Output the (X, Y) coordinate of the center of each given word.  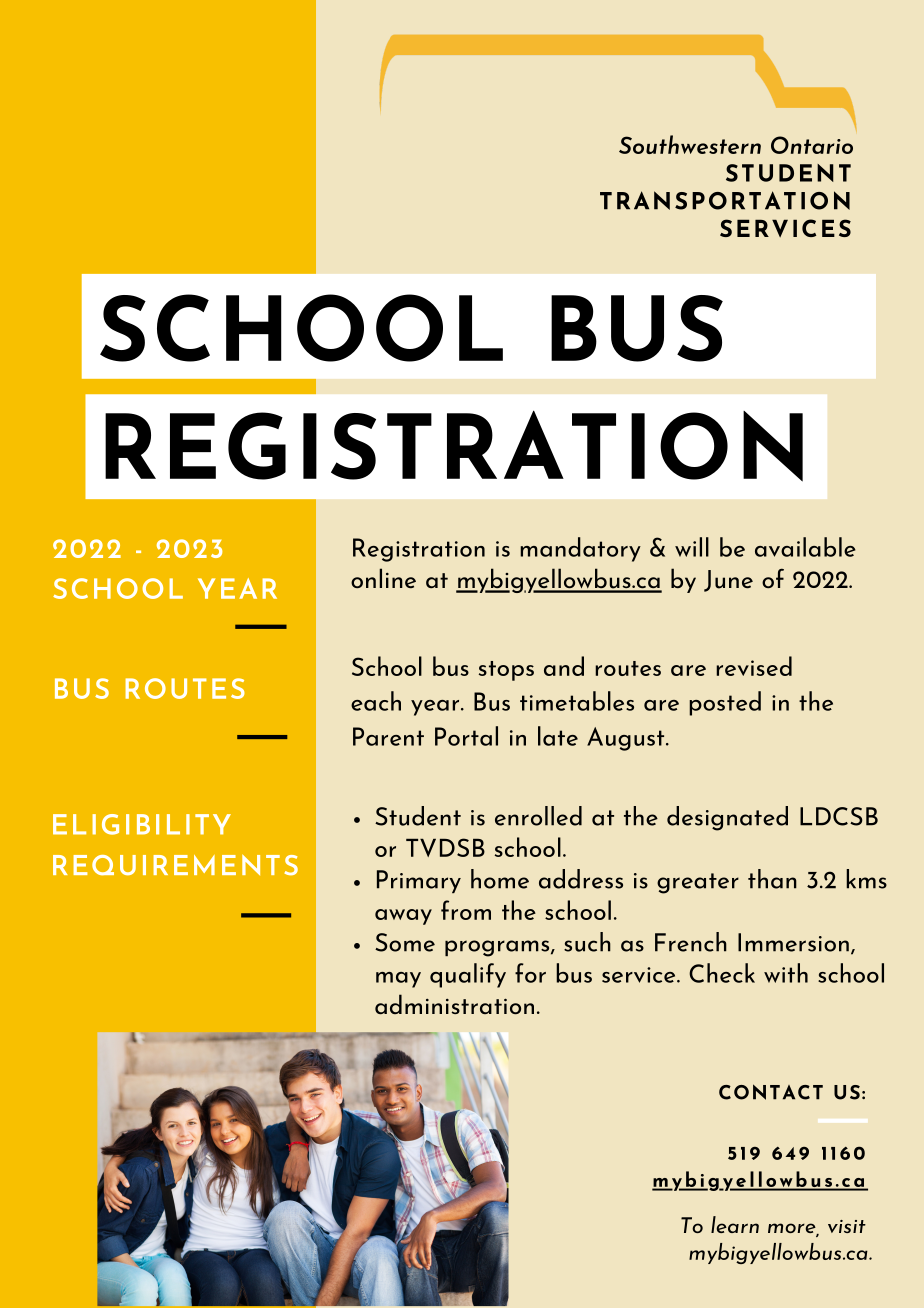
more (793, 1229)
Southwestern (690, 144)
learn (735, 1224)
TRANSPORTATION (725, 200)
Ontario (812, 145)
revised (754, 666)
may (398, 980)
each (376, 701)
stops (506, 671)
